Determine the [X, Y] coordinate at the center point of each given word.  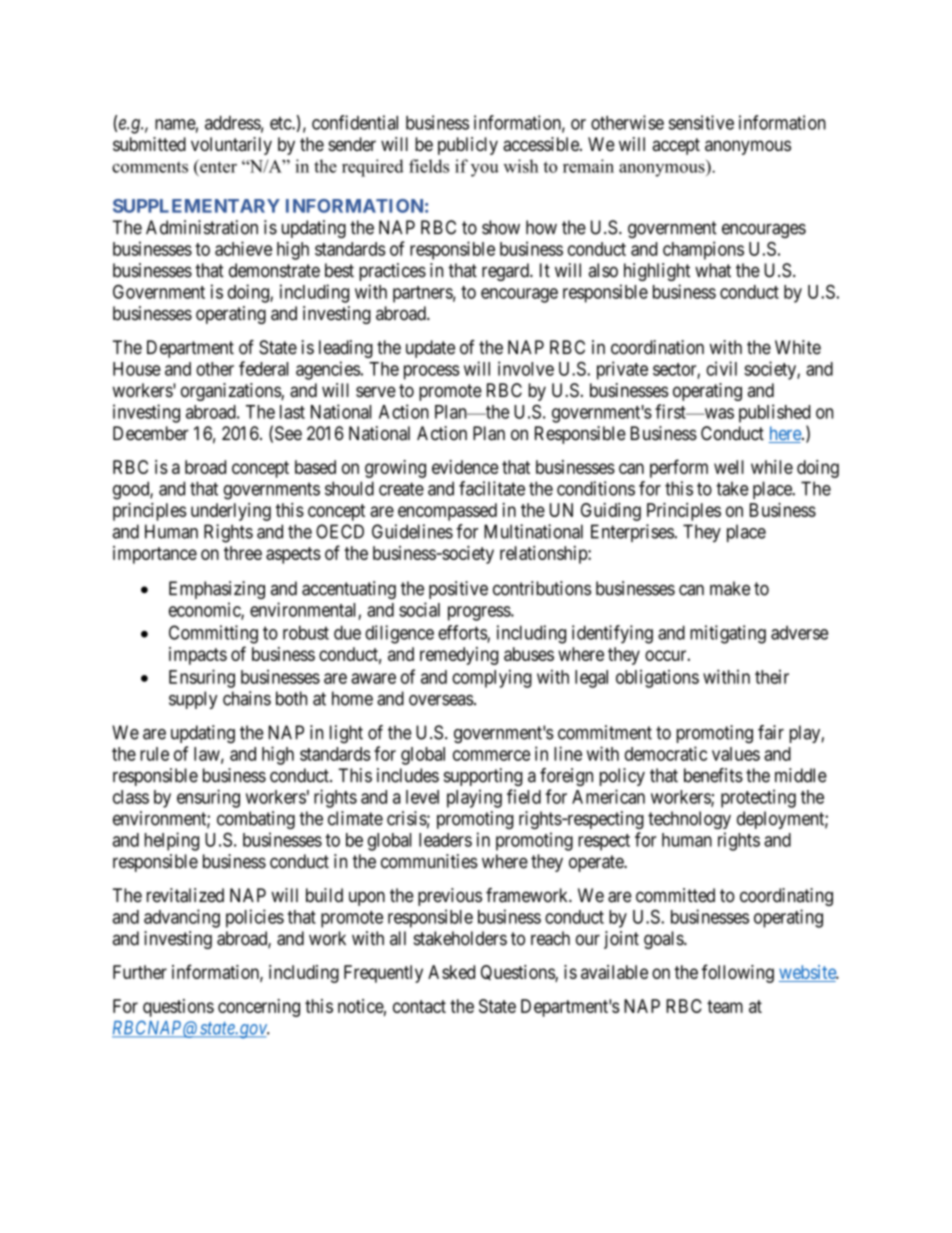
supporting [483, 777]
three [243, 553]
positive [458, 590]
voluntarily [231, 146]
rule [154, 754]
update [430, 349]
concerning [259, 1008]
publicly [468, 146]
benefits [713, 775]
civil [721, 368]
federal [263, 368]
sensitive [701, 122]
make [730, 588]
